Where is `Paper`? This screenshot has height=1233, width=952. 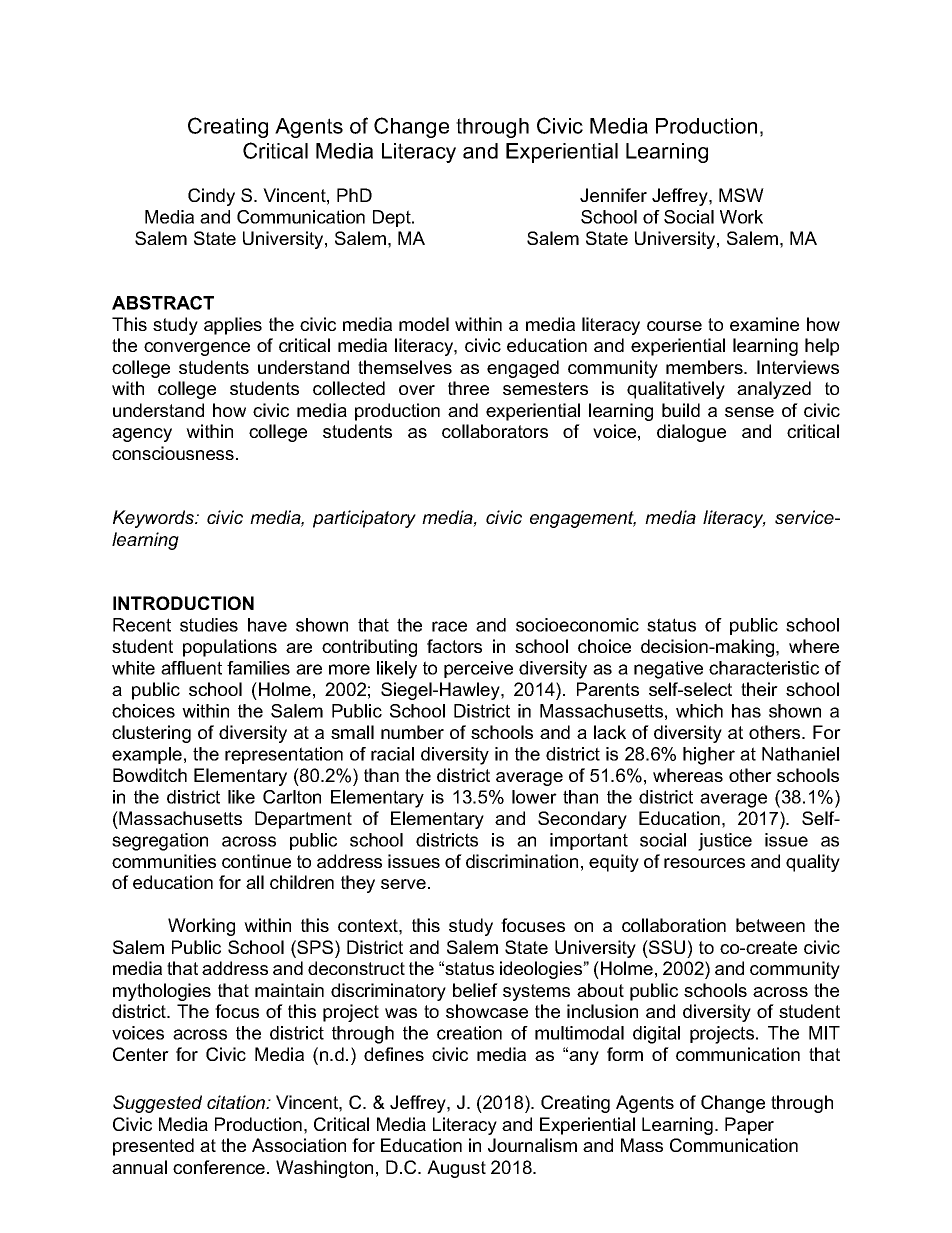
Paper is located at coordinates (749, 1126).
